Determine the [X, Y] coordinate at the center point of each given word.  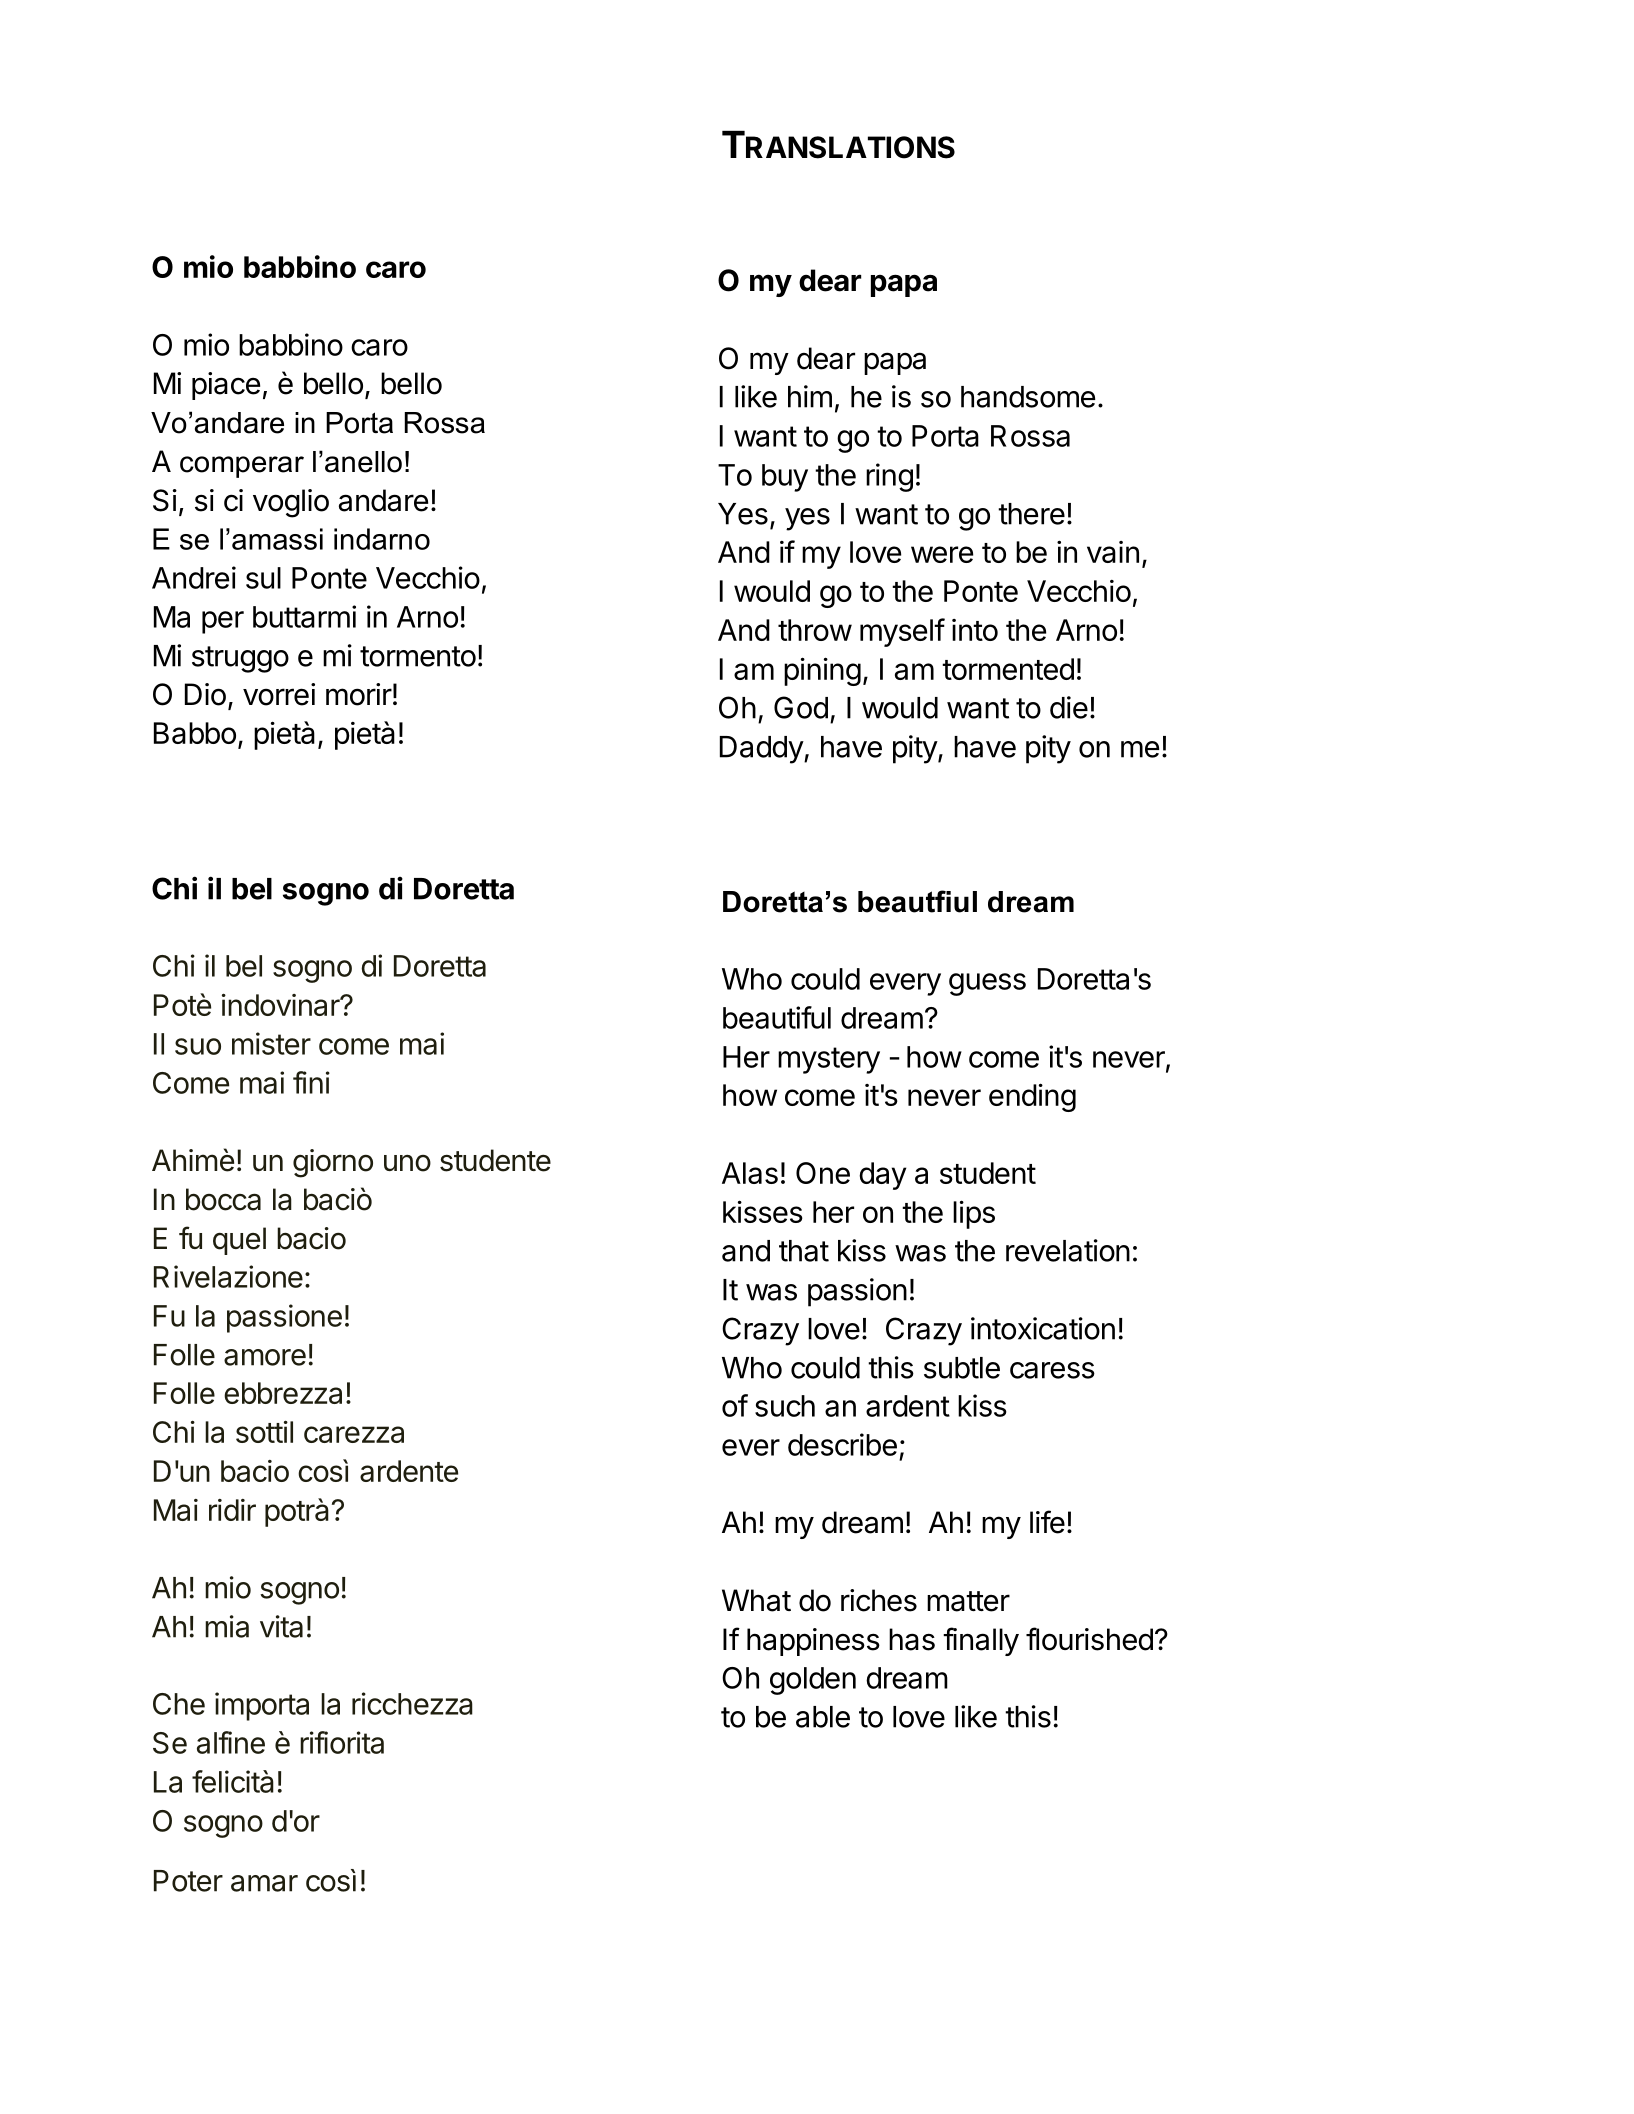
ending [1032, 1097]
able [823, 1717]
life [1047, 1522]
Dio [205, 694]
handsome [1028, 397]
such [785, 1406]
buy [785, 478]
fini [311, 1082]
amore [265, 1357]
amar [264, 1883]
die [1069, 707]
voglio [291, 503]
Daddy [762, 750]
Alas [750, 1173]
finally [981, 1641]
